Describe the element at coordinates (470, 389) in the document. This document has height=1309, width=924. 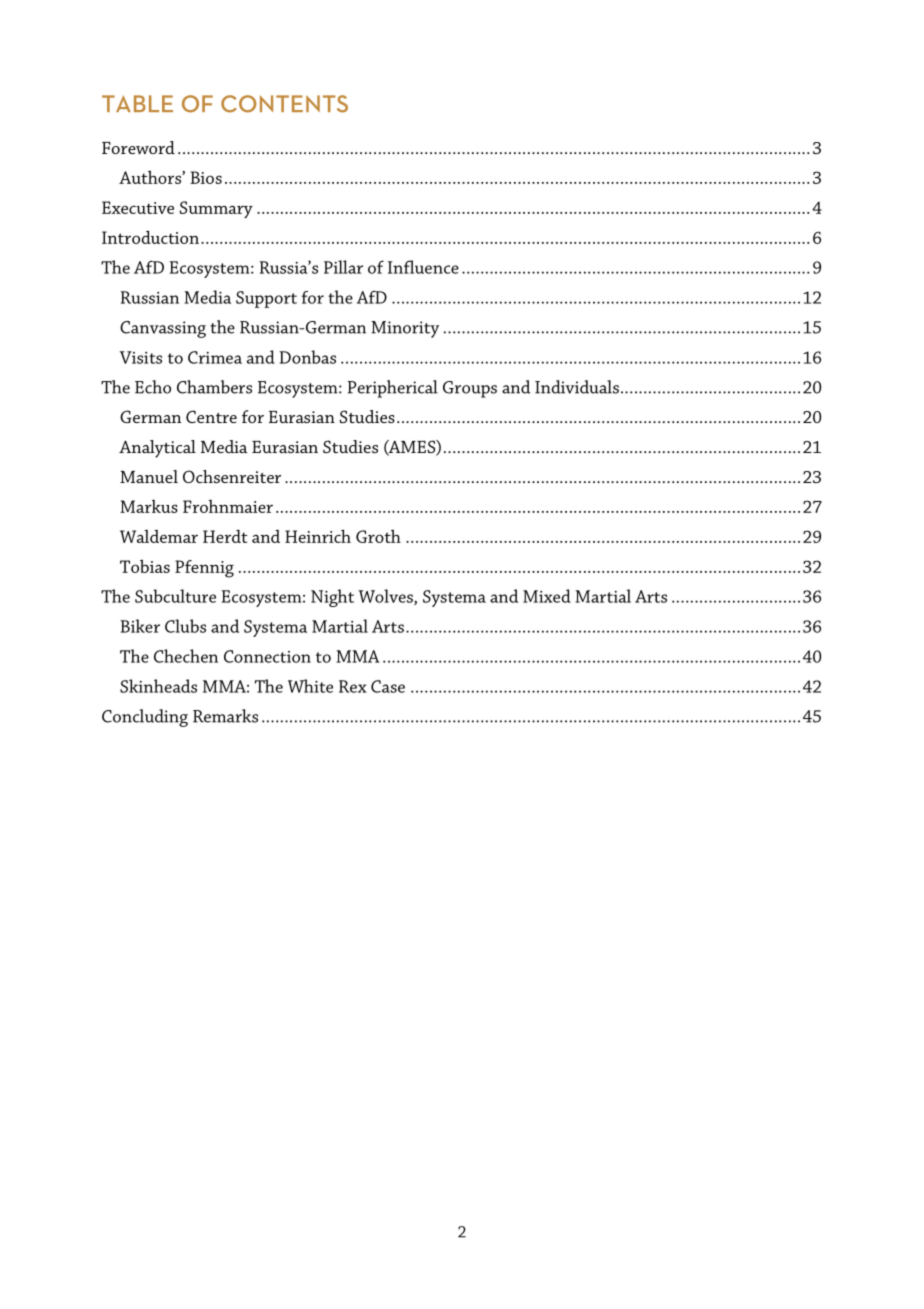
I see `Groups` at that location.
